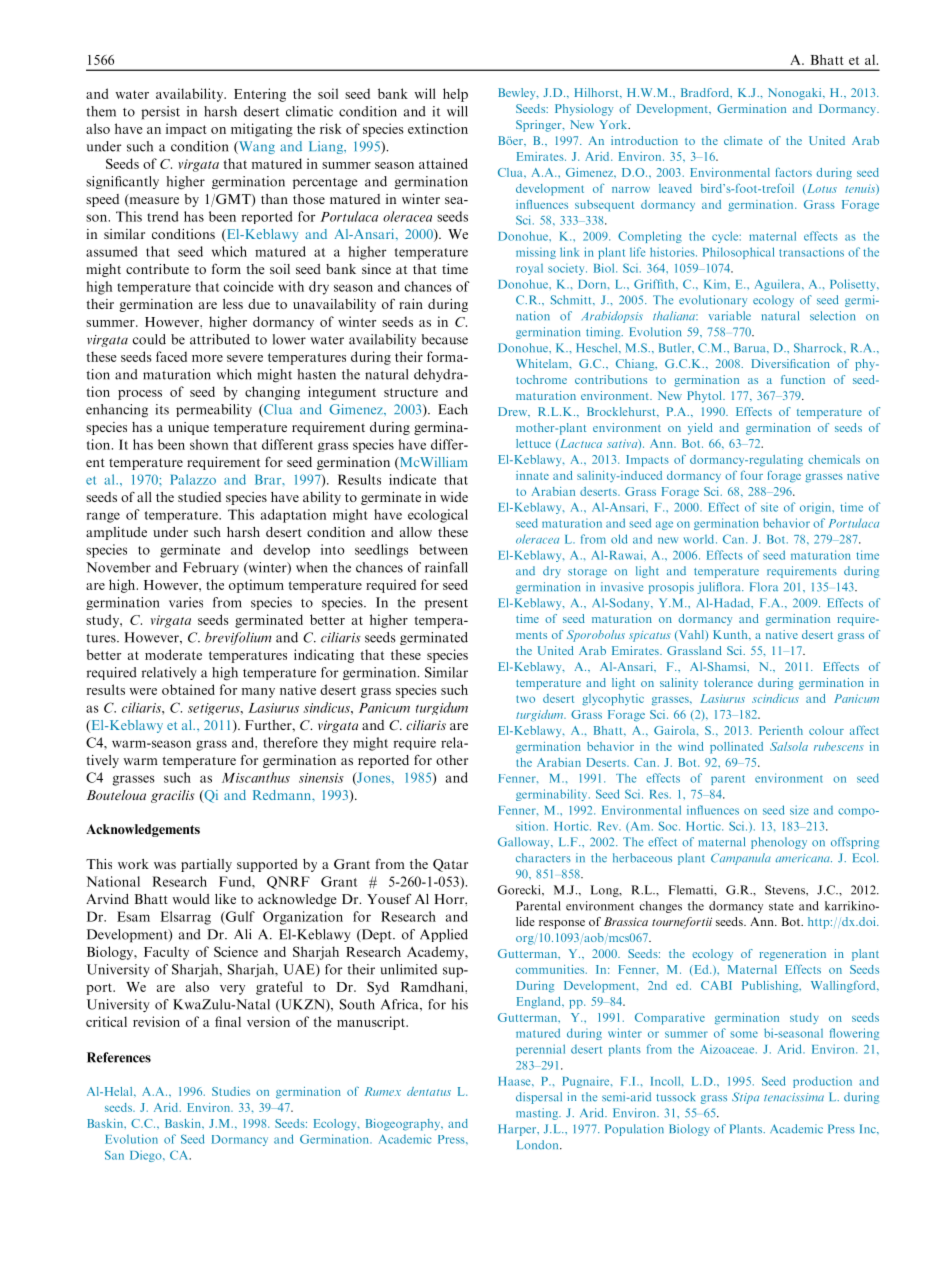 The height and width of the screenshot is (1270, 952). Describe the element at coordinates (172, 796) in the screenshot. I see `gracilis` at that location.
